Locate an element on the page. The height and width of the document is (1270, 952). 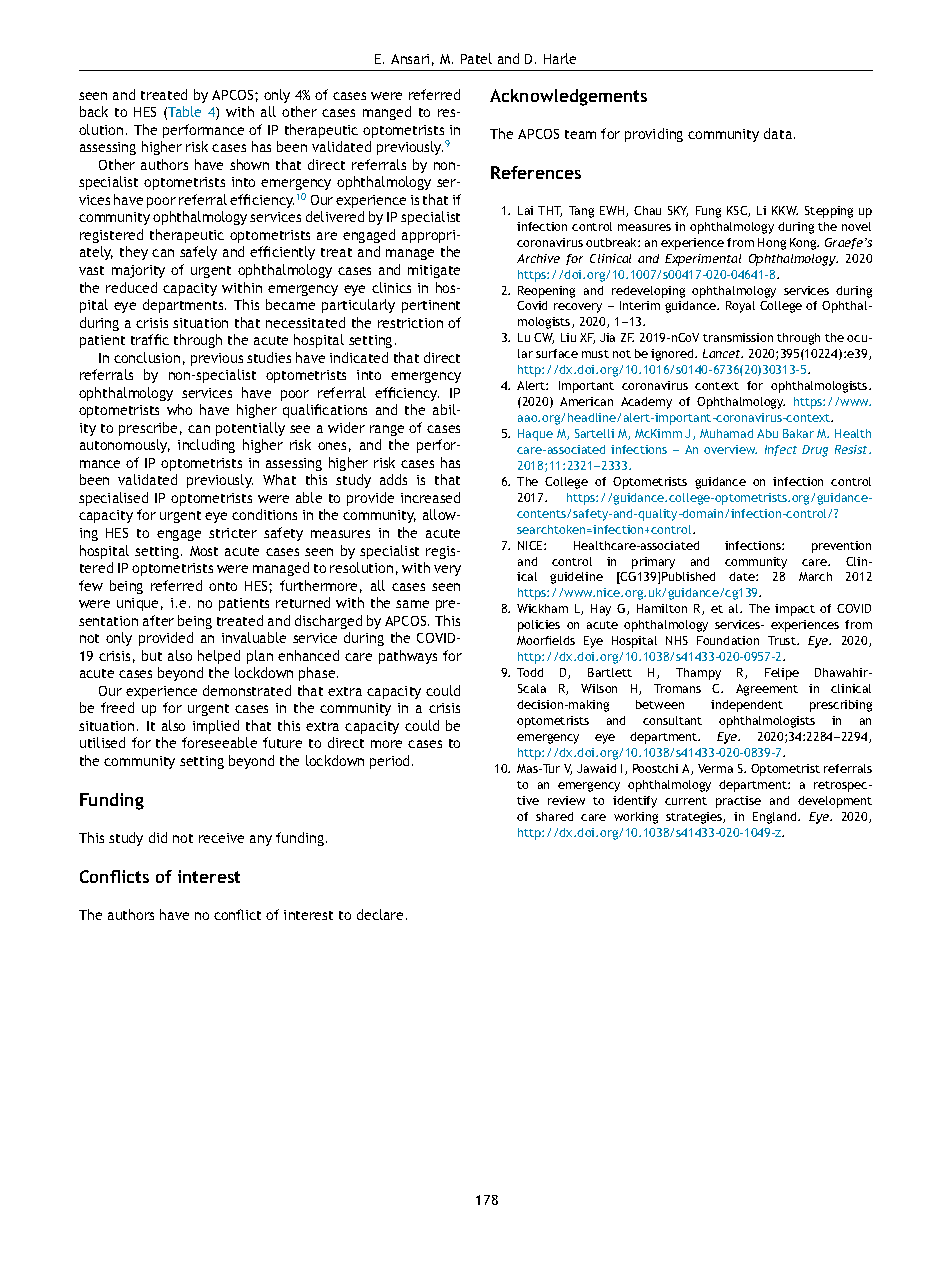
Todd is located at coordinates (530, 672).
